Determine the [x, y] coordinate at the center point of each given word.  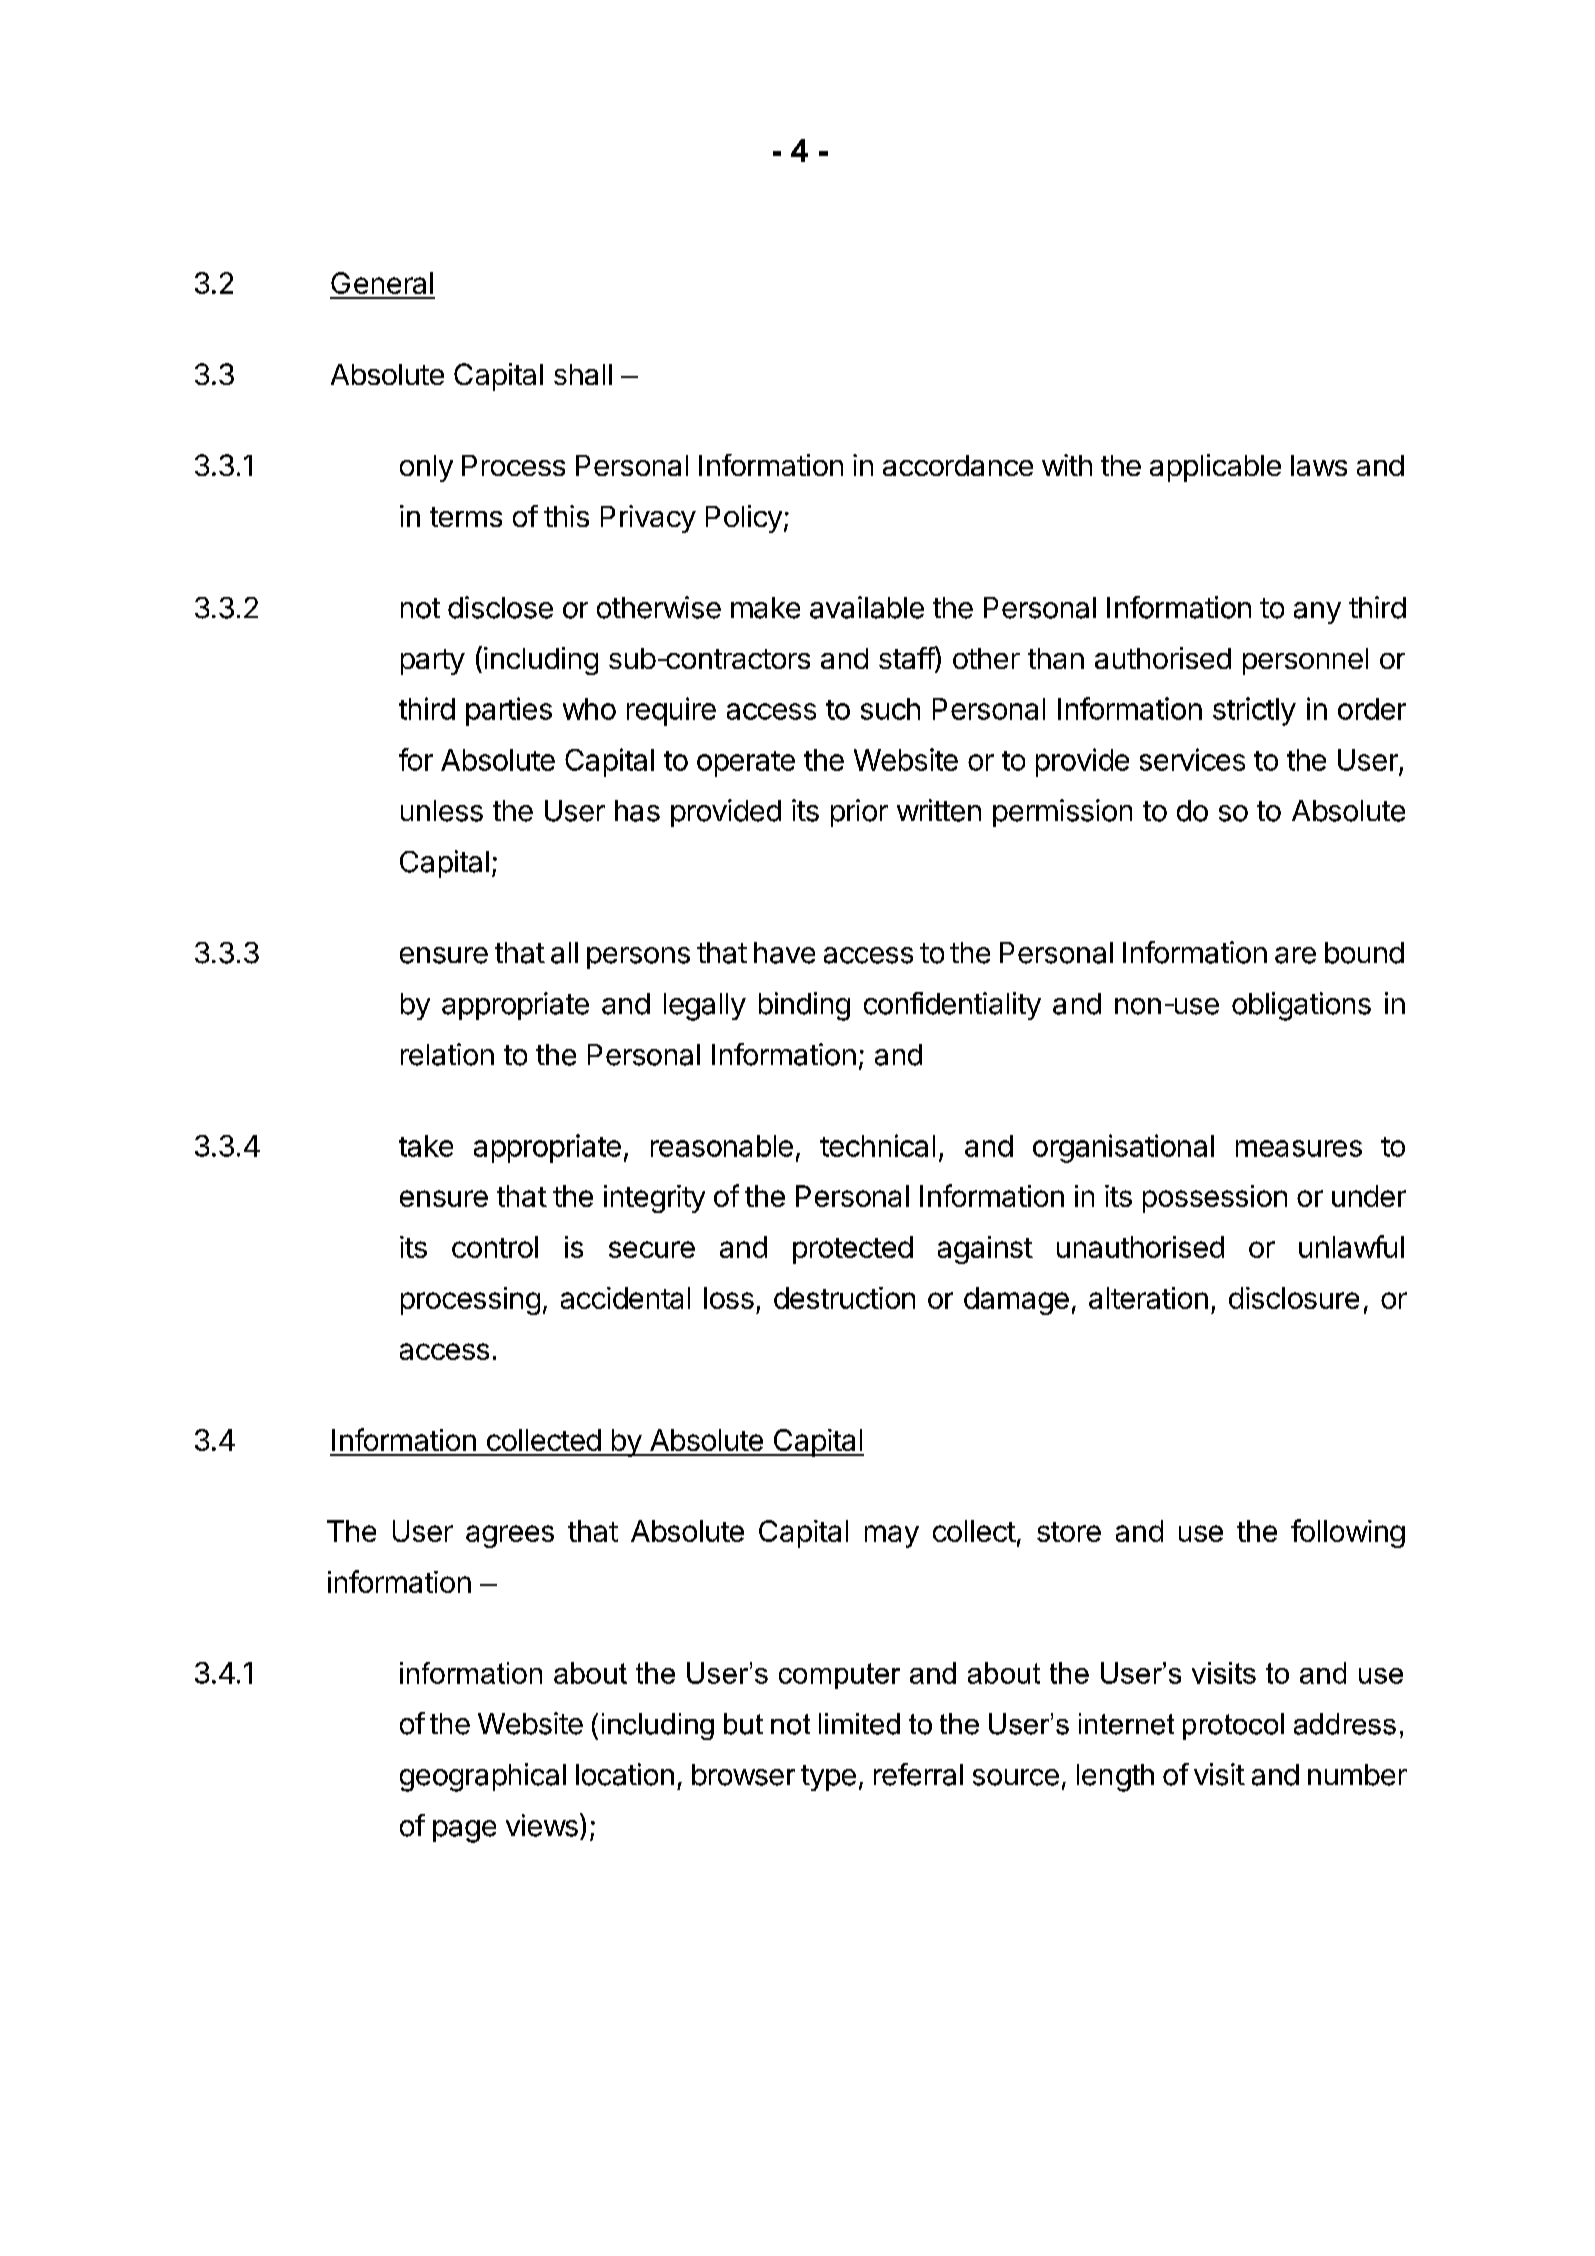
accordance [958, 465]
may [892, 1536]
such [890, 709]
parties [509, 711]
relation [447, 1054]
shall [583, 374]
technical [877, 1145]
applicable [1215, 468]
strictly [1254, 711]
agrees [510, 1536]
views [542, 1825]
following [1348, 1533]
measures [1299, 1148]
